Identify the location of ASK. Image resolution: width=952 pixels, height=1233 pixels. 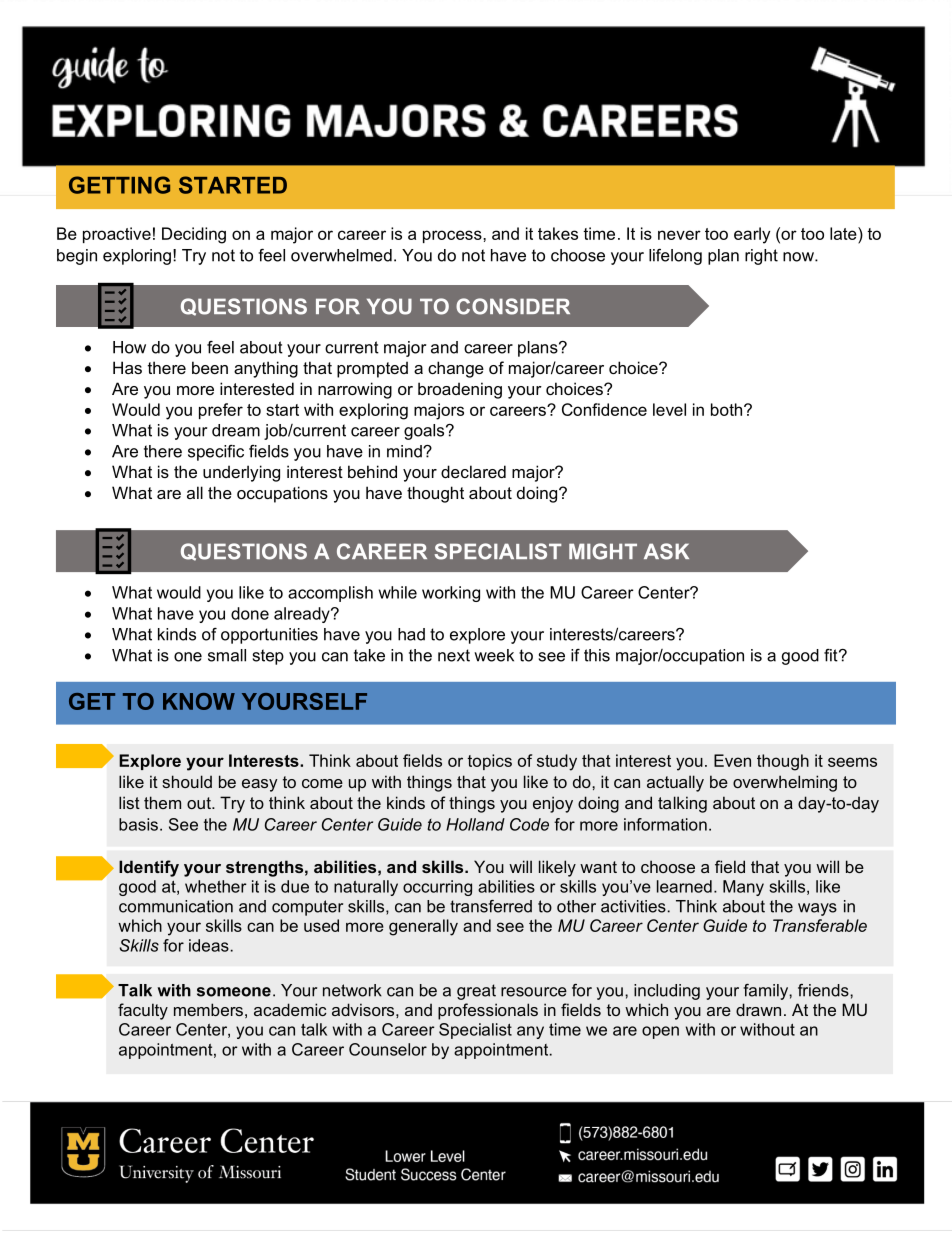
(666, 551).
